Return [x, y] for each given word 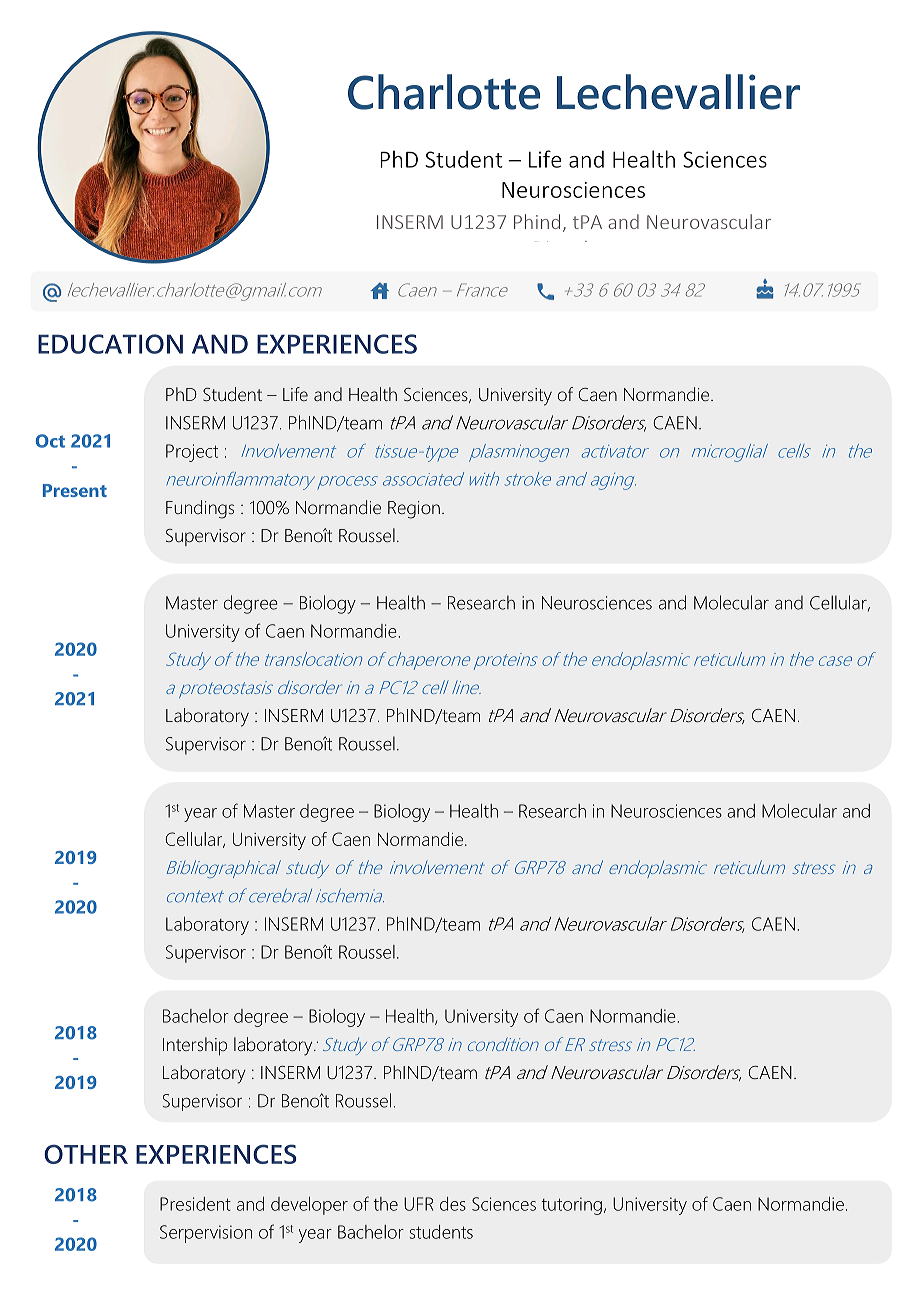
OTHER [86, 1154]
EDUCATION [110, 344]
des [453, 1204]
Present [75, 490]
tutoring [571, 1206]
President [195, 1204]
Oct [50, 441]
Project [192, 453]
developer [309, 1206]
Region [414, 510]
